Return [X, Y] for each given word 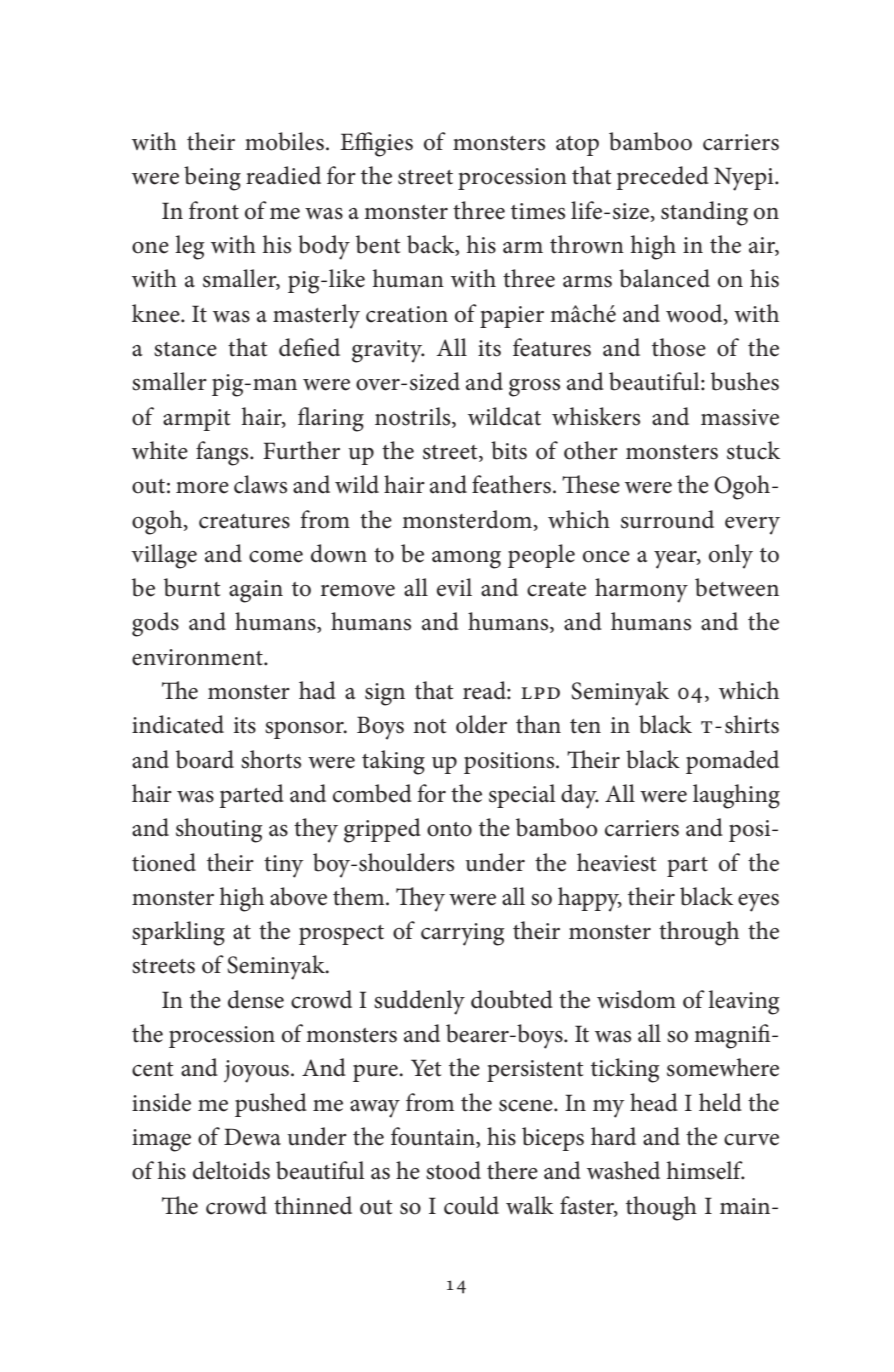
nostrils [414, 416]
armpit [196, 420]
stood [453, 1170]
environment [198, 657]
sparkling [178, 933]
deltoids [231, 1170]
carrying [462, 934]
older [481, 724]
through [699, 933]
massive [740, 417]
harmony [641, 590]
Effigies [376, 144]
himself [706, 1170]
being [212, 178]
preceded [662, 178]
